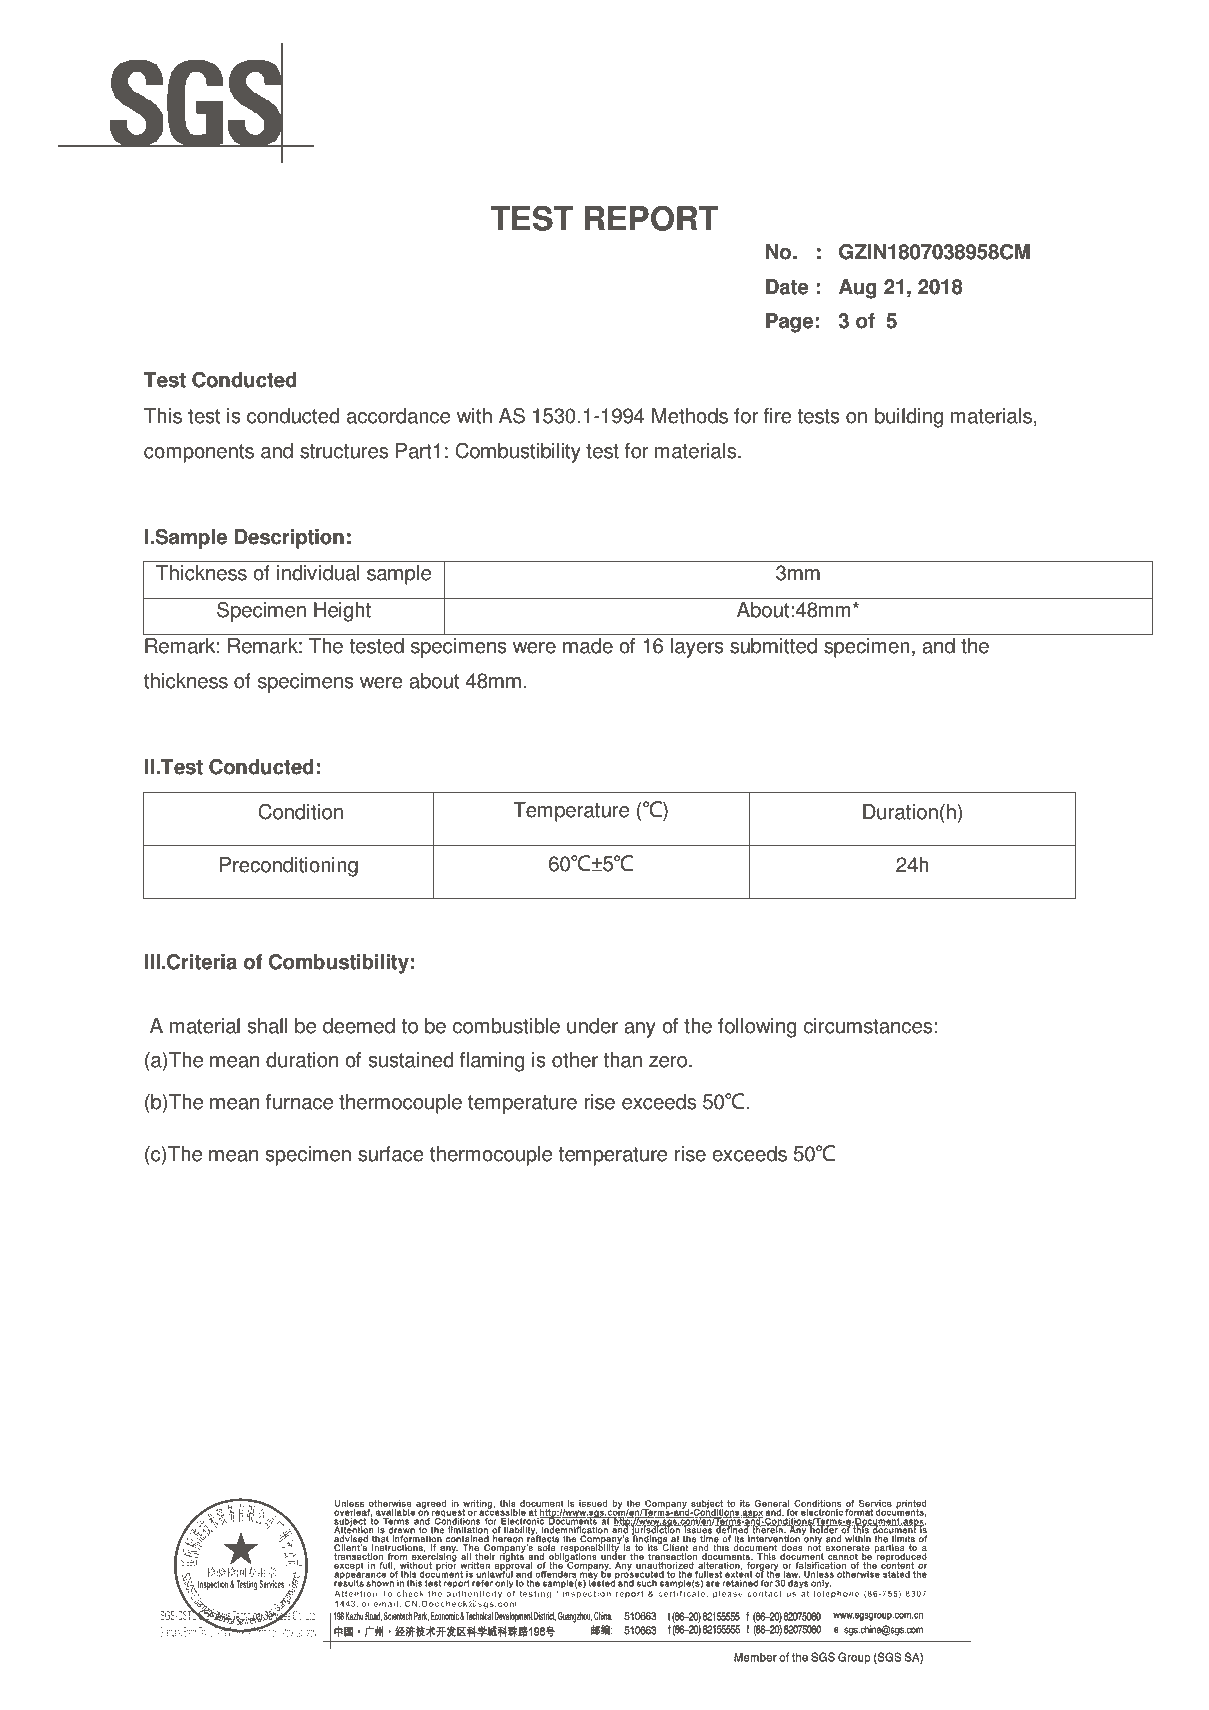 The image size is (1209, 1710). I want to click on circumstances, so click(869, 1026).
